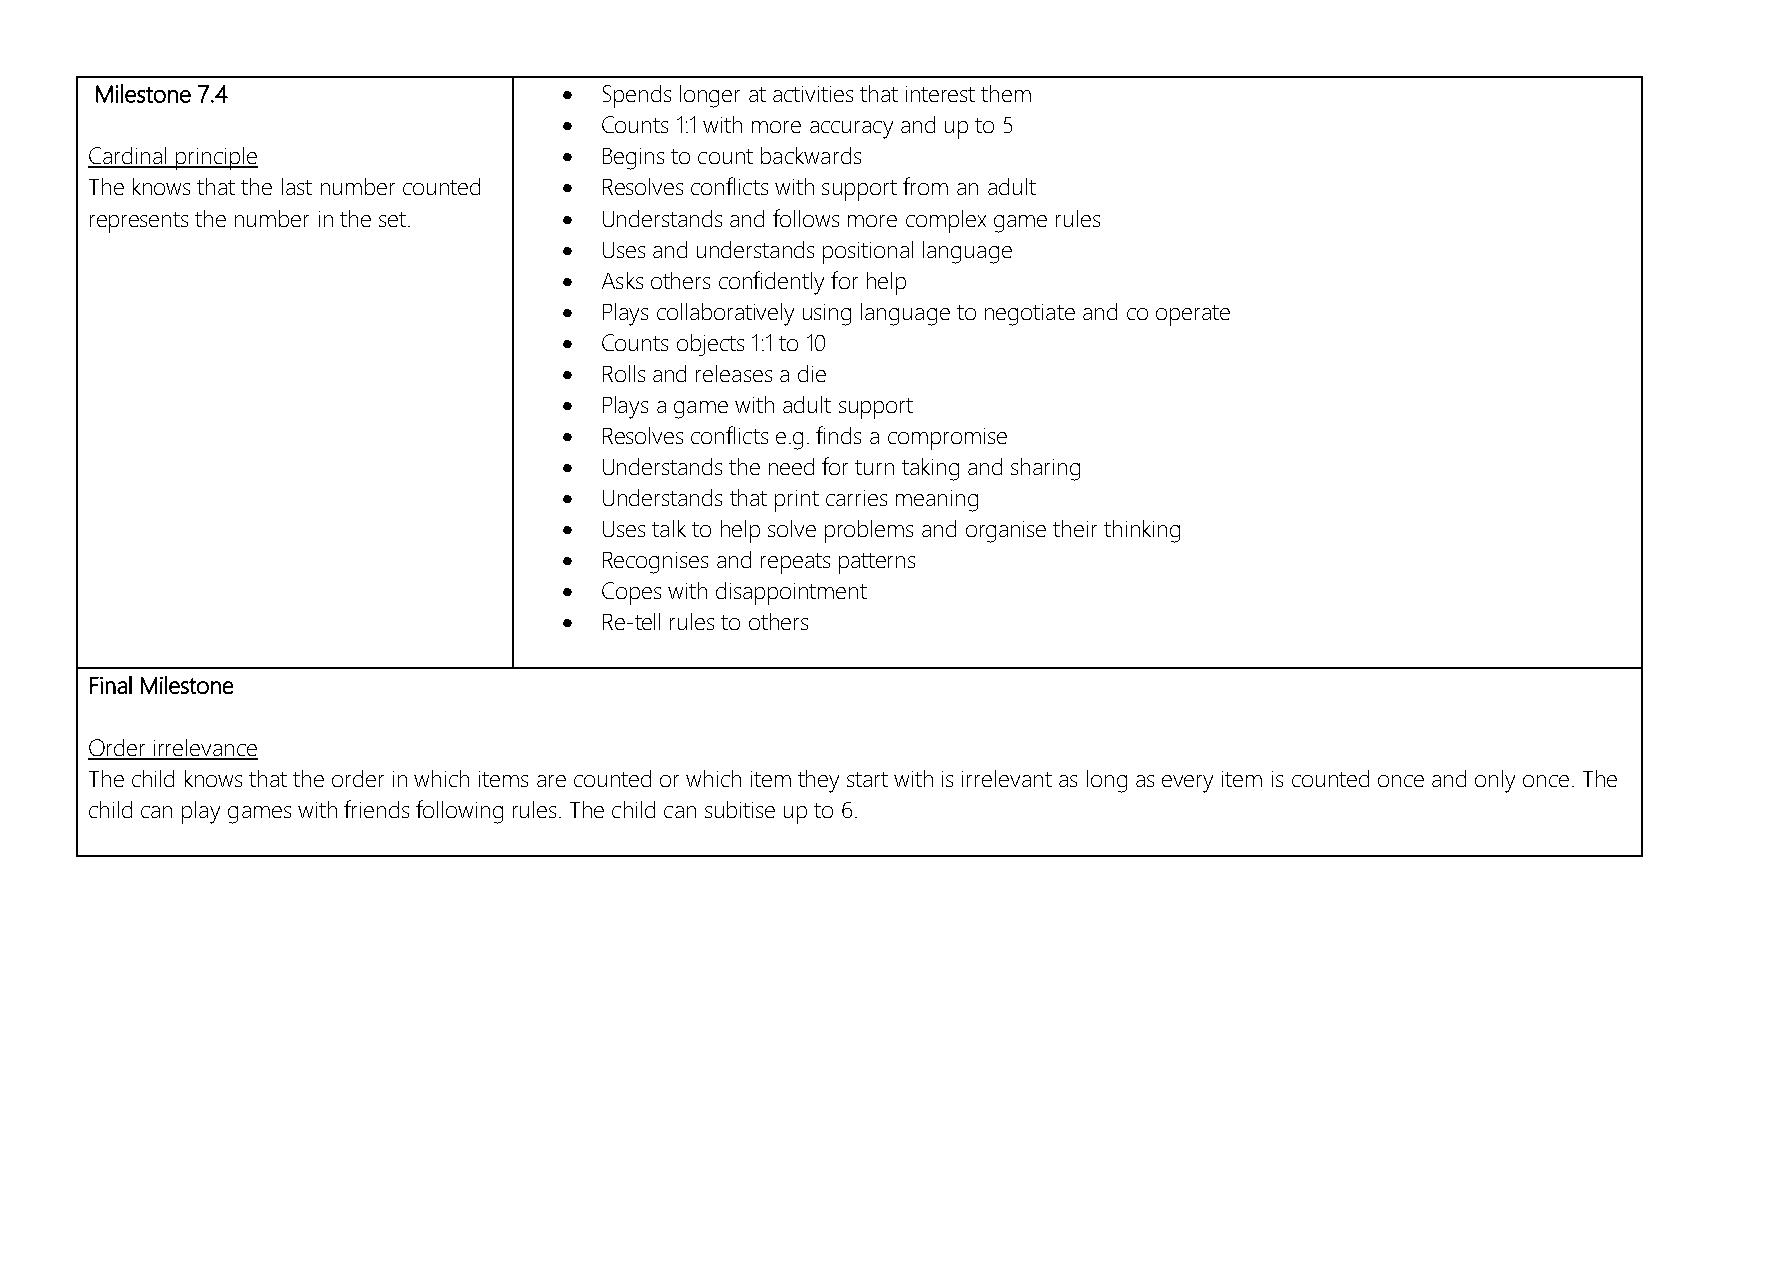 This page has height=1264, width=1787. I want to click on operate, so click(1193, 315).
